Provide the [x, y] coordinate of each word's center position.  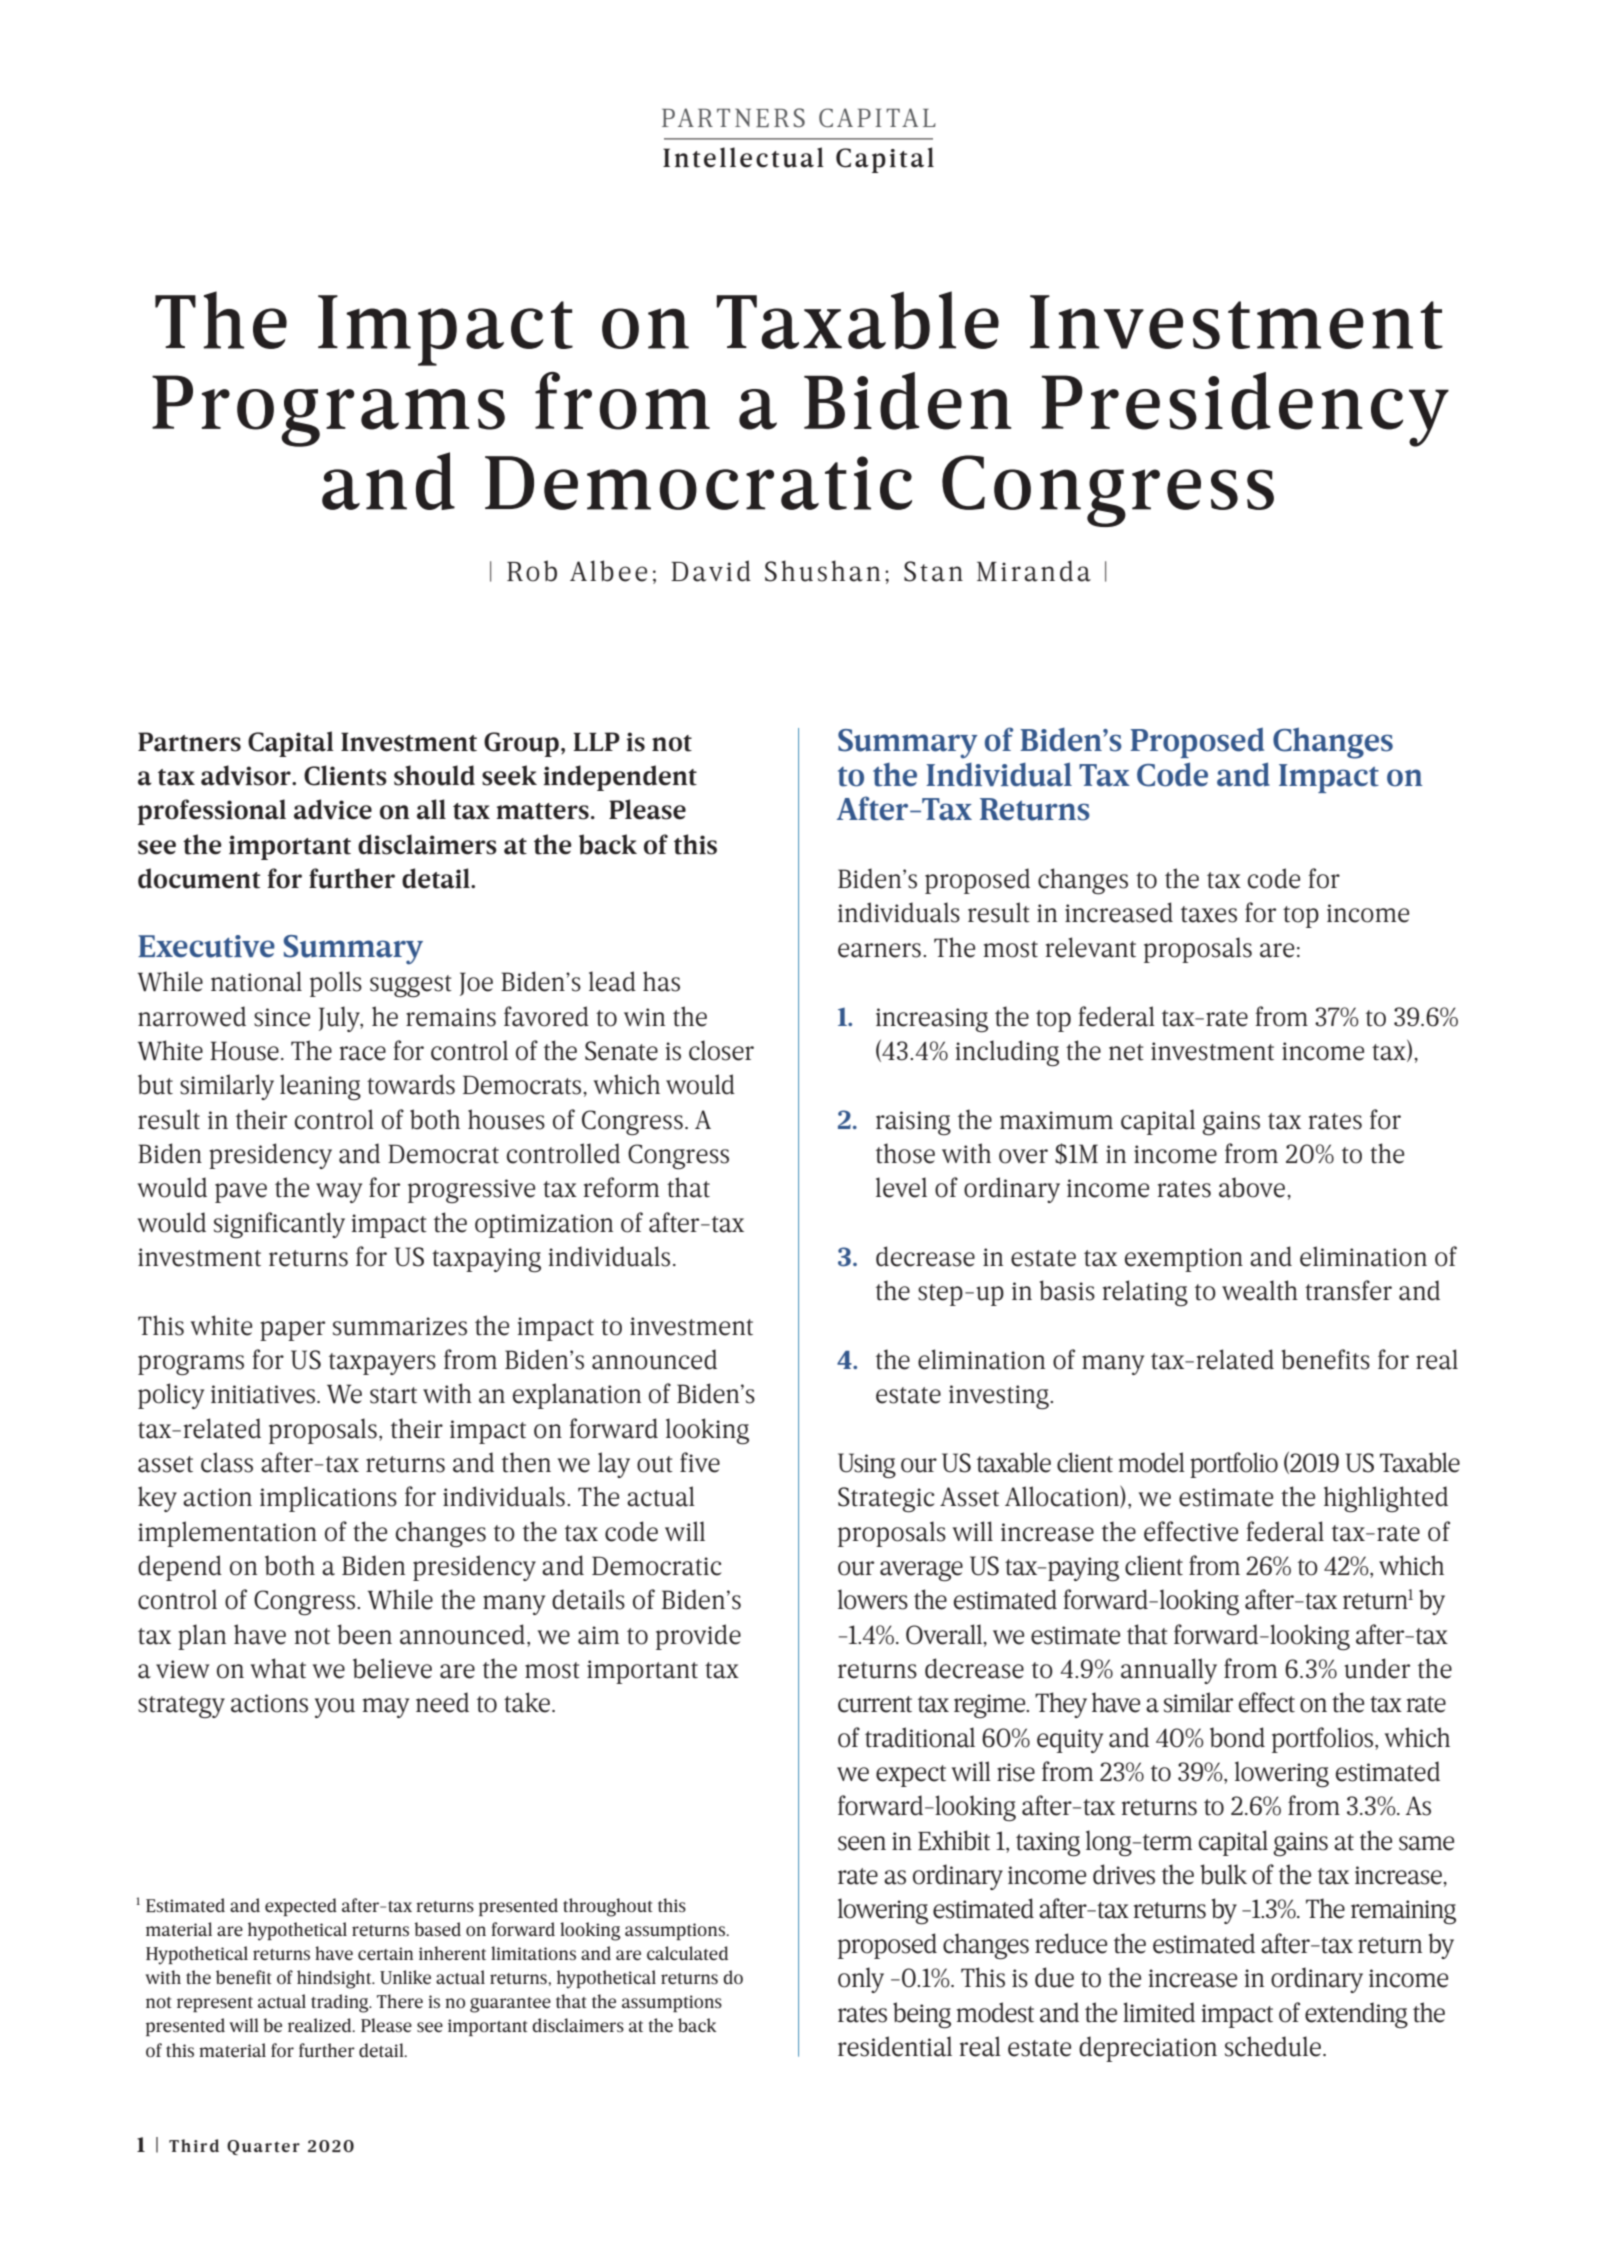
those [905, 1153]
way [339, 1193]
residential [895, 2046]
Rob [532, 571]
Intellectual [743, 157]
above [1252, 1187]
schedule [1273, 2046]
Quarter [263, 2147]
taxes [1209, 914]
